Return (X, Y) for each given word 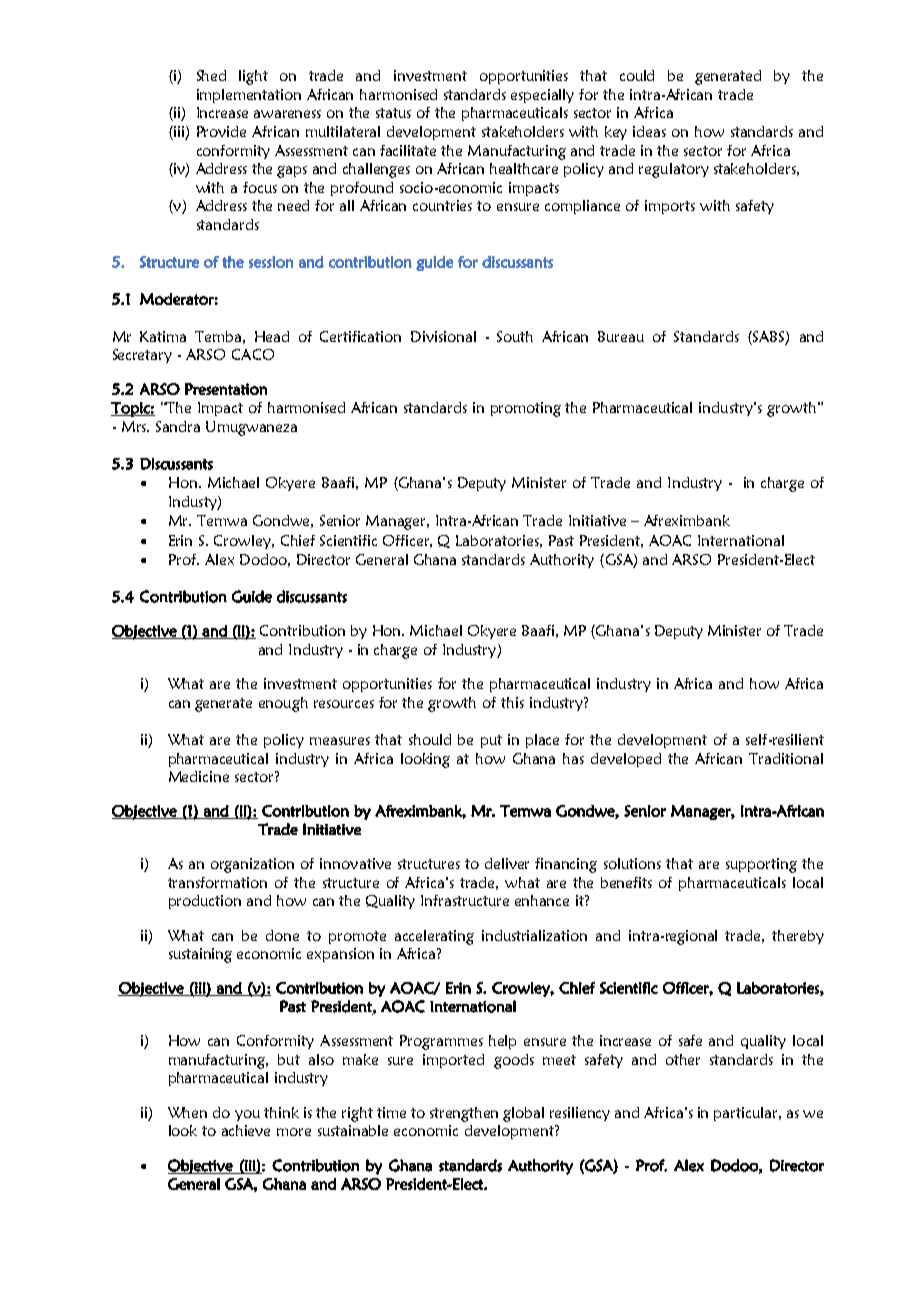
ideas (649, 131)
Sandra (178, 426)
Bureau (621, 336)
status (393, 113)
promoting (526, 409)
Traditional (786, 758)
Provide (221, 131)
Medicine (199, 776)
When (187, 1112)
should (430, 739)
